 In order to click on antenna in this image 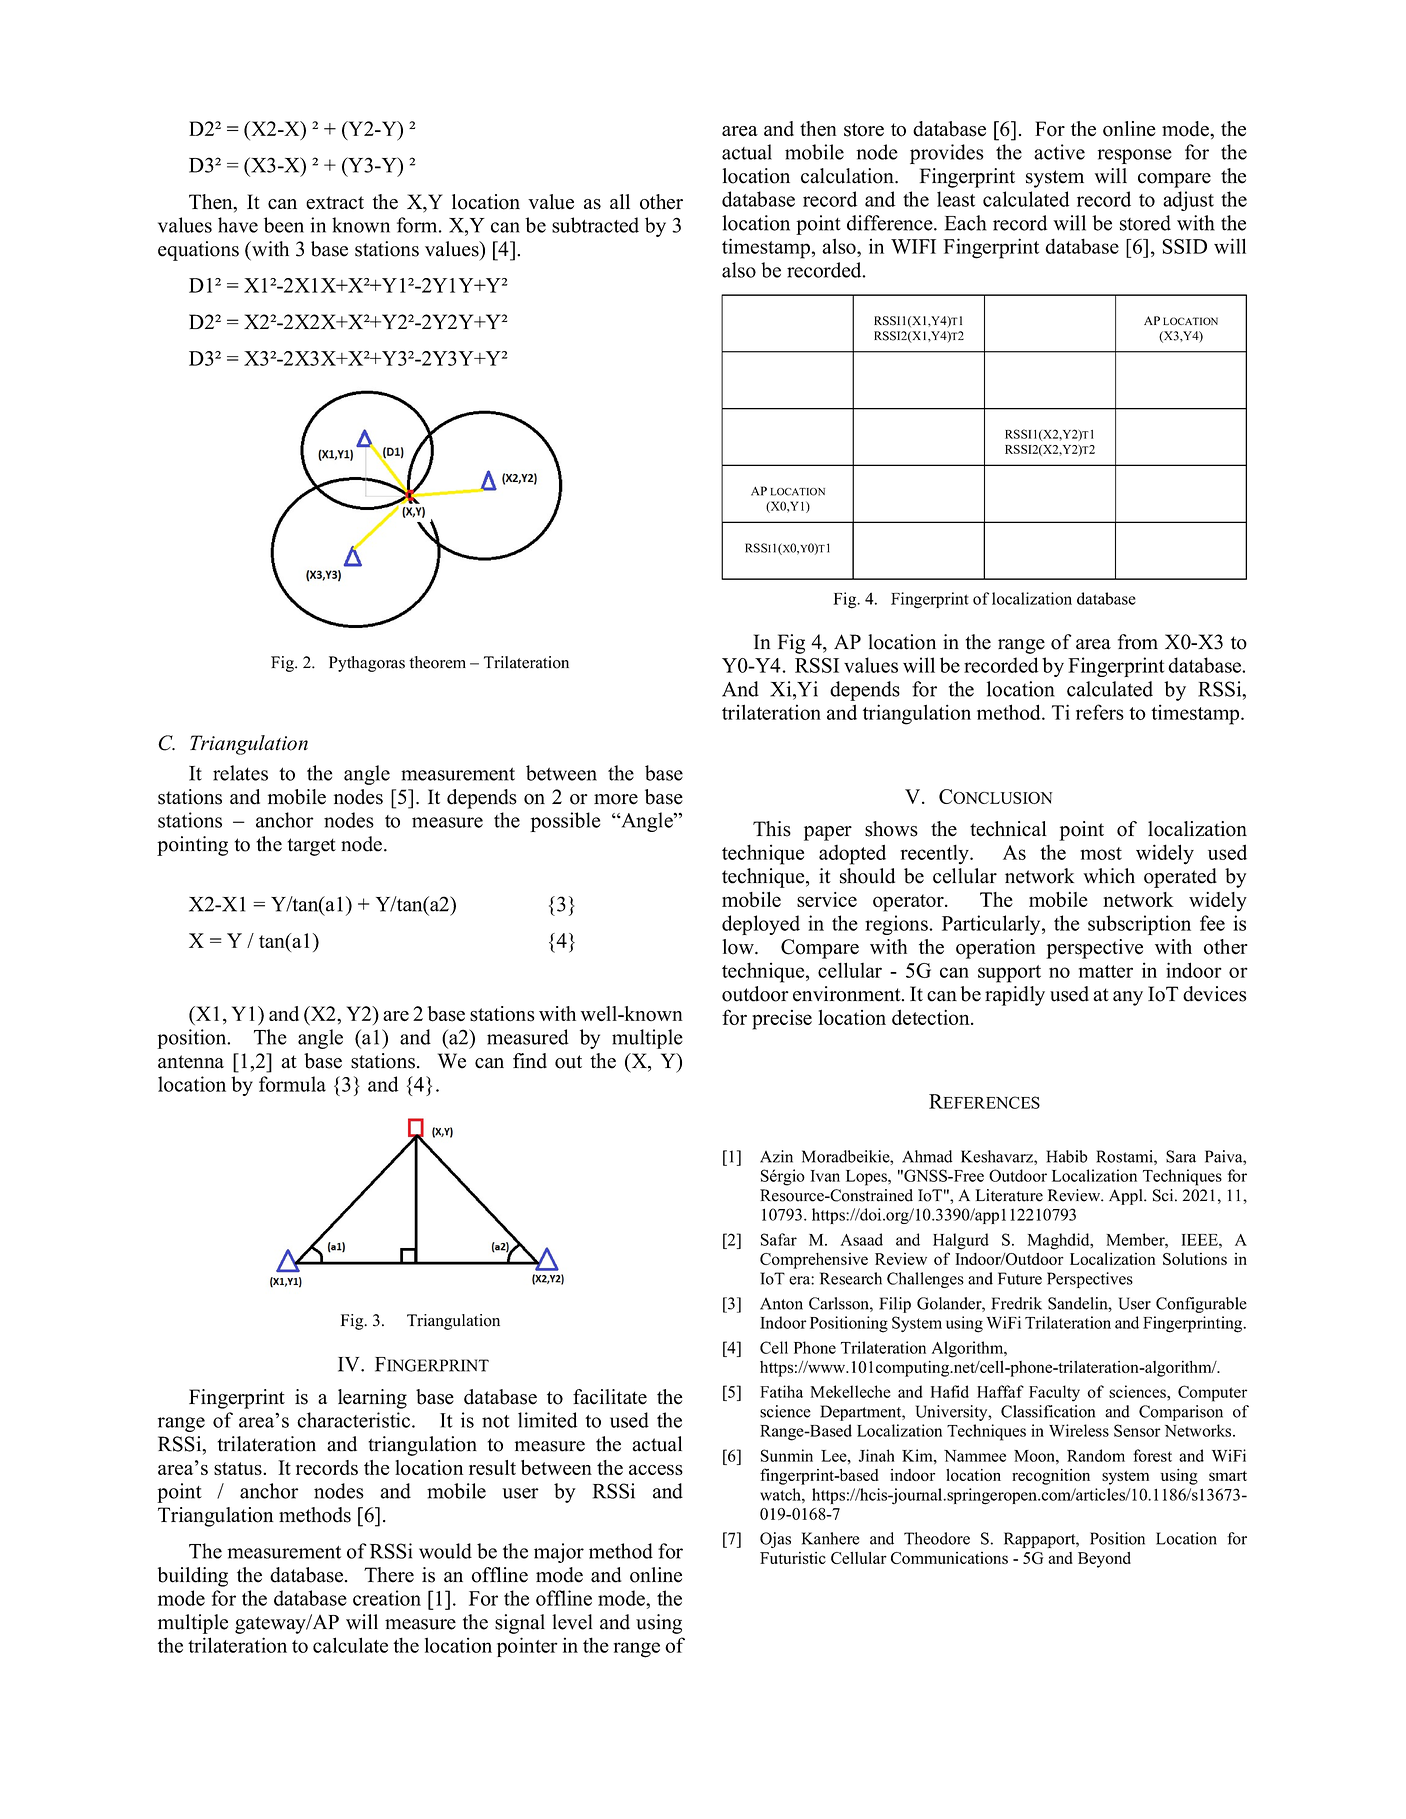, I will do `click(191, 1062)`.
